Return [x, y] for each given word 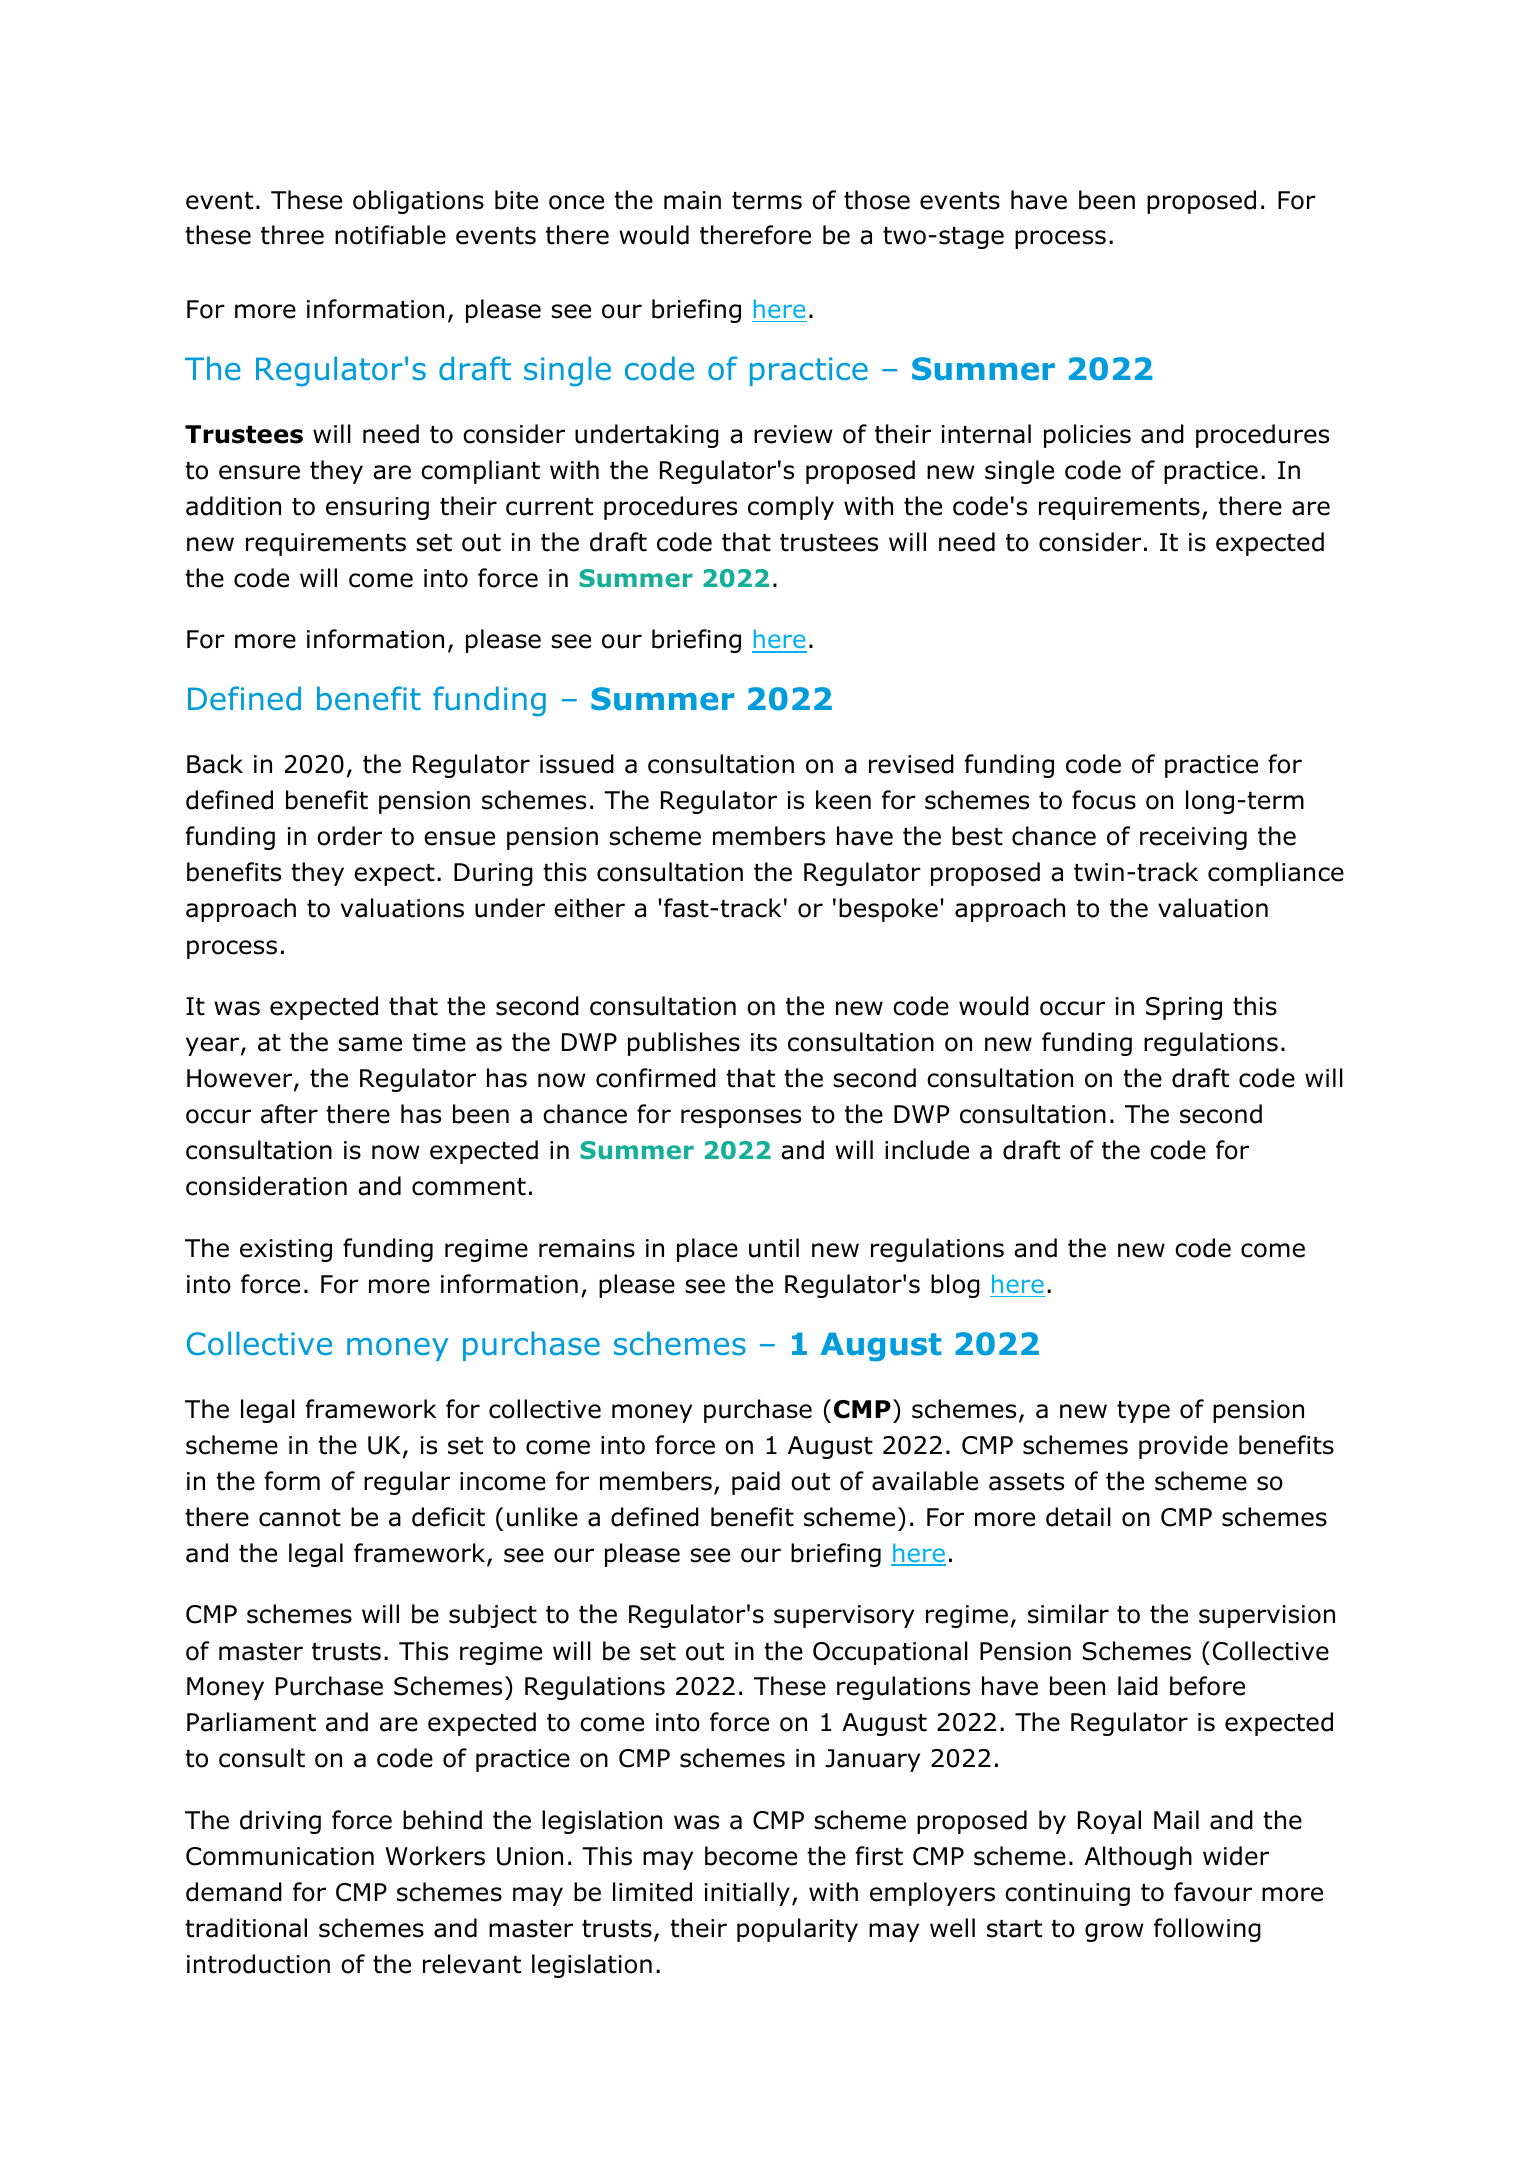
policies [1087, 436]
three [292, 235]
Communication [280, 1856]
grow [1114, 1932]
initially [747, 1894]
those [877, 200]
